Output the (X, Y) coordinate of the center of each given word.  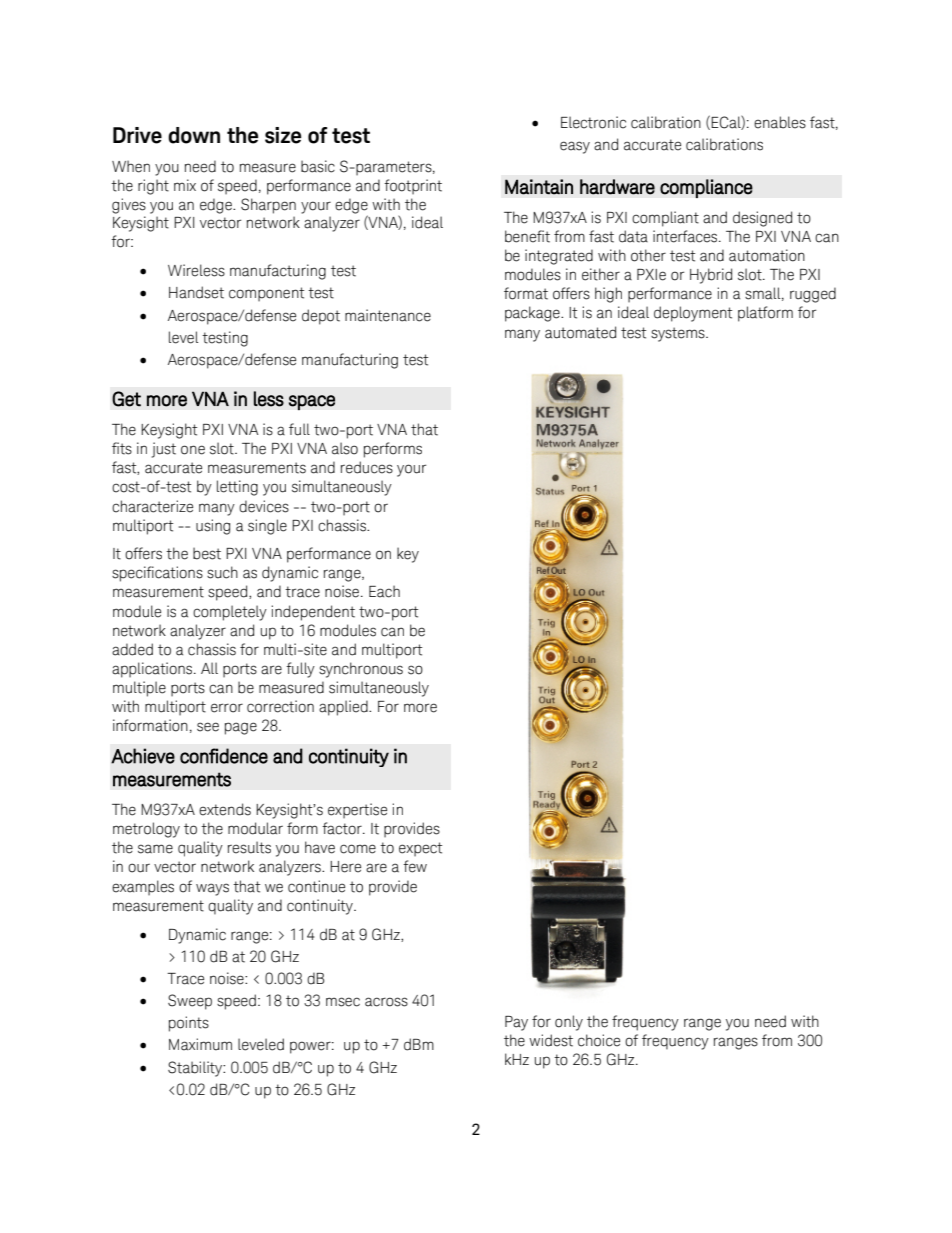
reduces (367, 467)
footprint (413, 187)
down (194, 135)
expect (420, 849)
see (208, 727)
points (189, 1024)
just (164, 450)
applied (344, 708)
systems (679, 334)
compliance (706, 188)
